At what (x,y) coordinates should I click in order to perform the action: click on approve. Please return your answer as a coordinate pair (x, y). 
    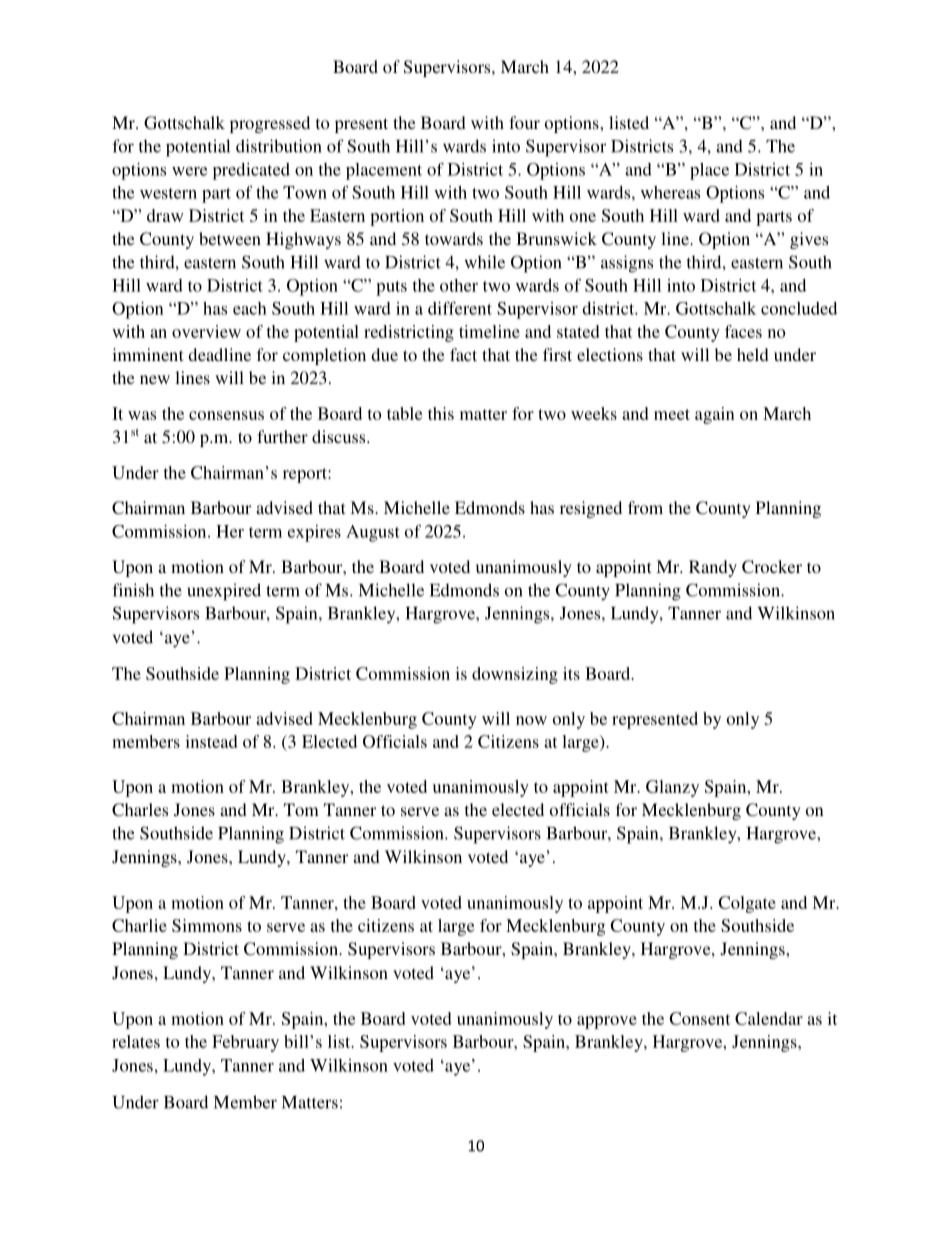
    Looking at the image, I should click on (607, 1022).
